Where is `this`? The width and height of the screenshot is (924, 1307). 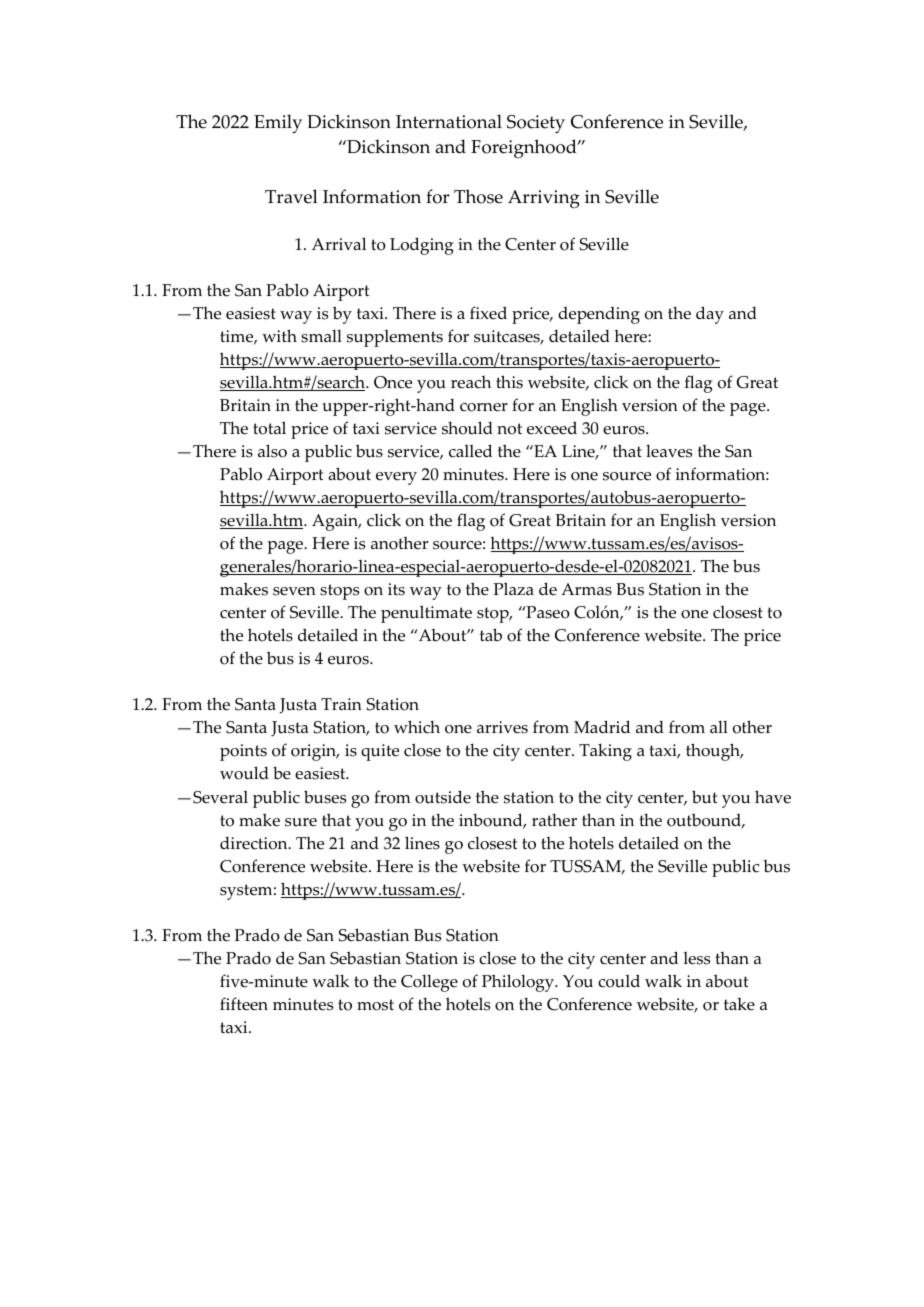
this is located at coordinates (509, 382).
